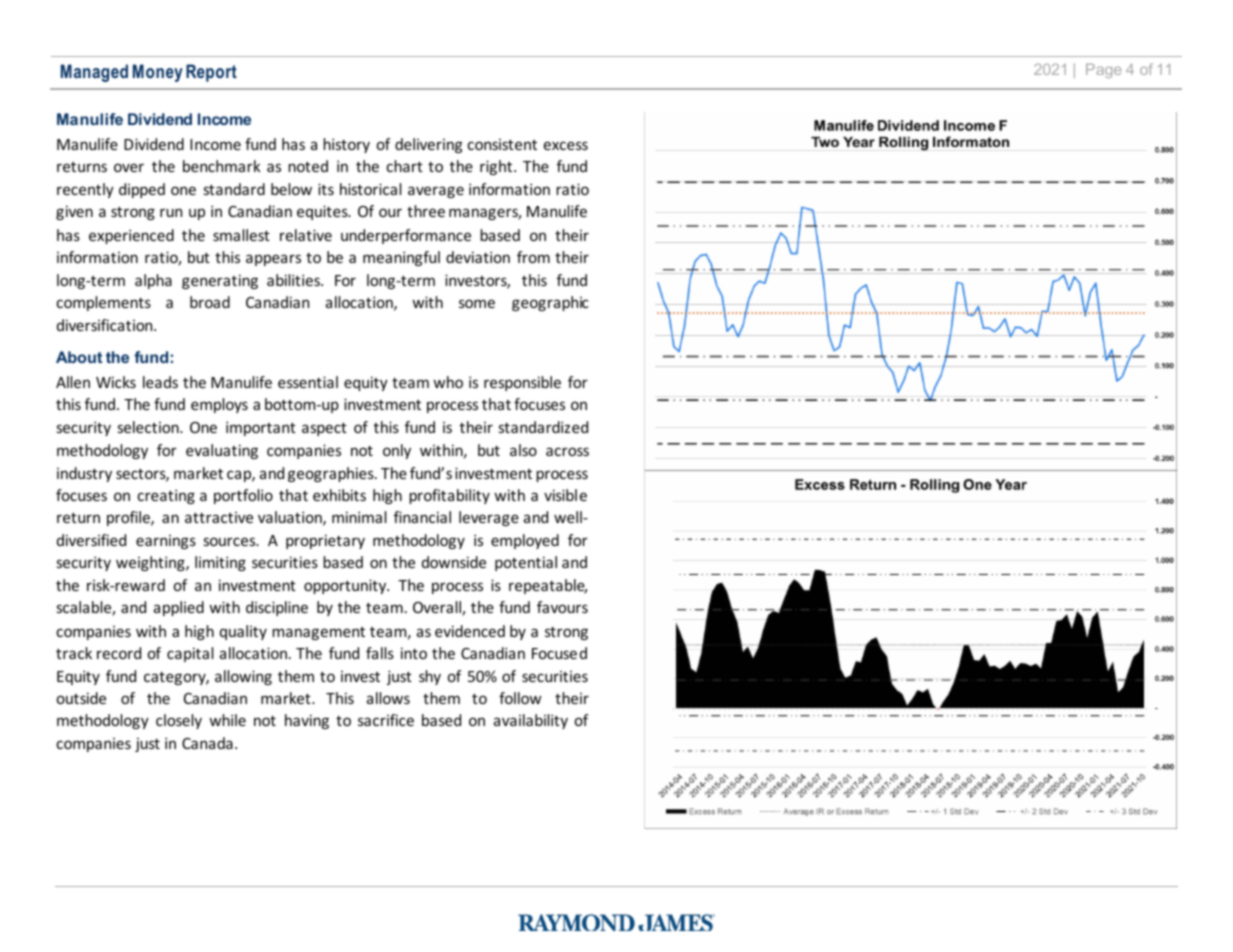  What do you see at coordinates (211, 73) in the document?
I see `Report` at bounding box center [211, 73].
